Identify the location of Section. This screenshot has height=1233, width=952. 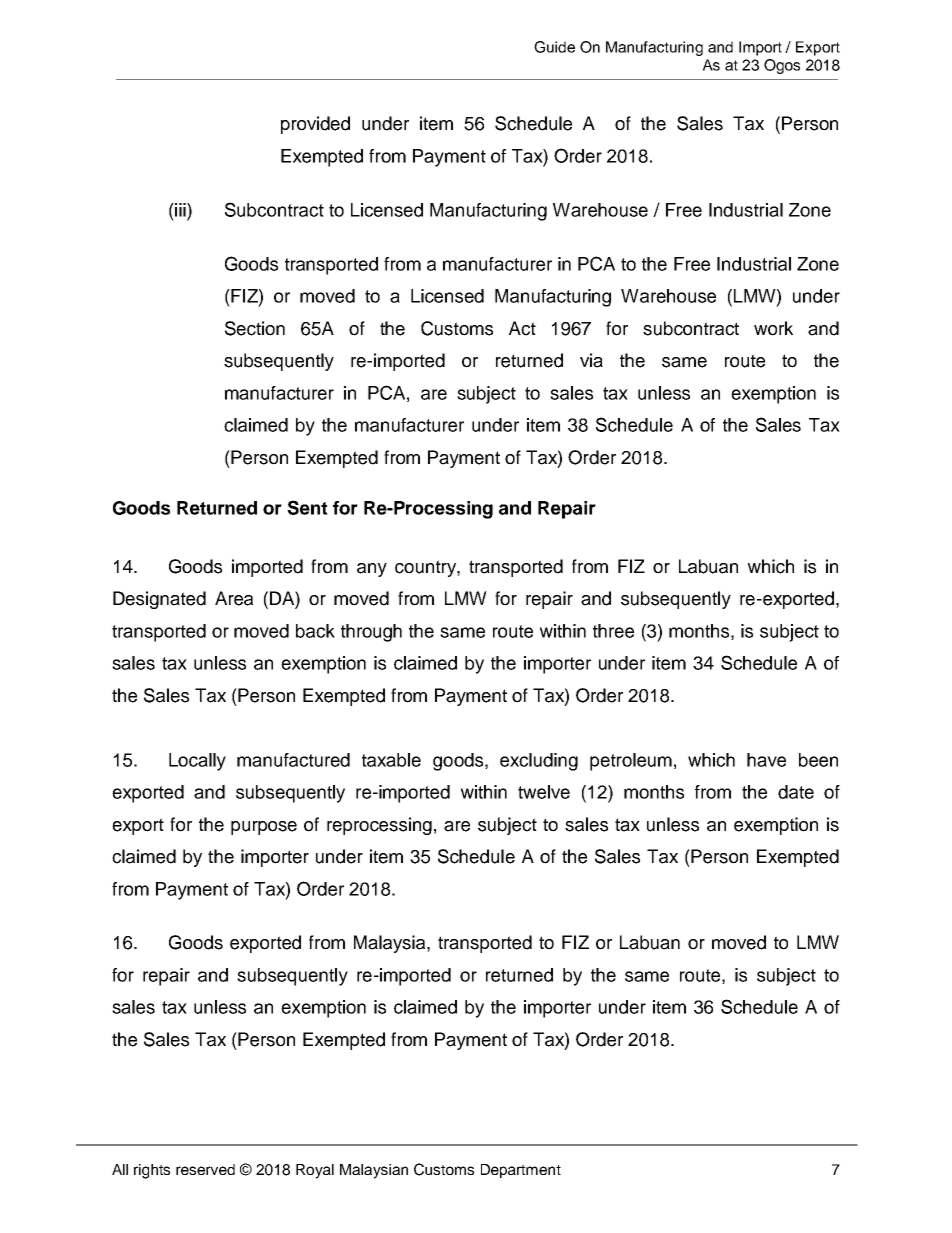
(255, 328).
